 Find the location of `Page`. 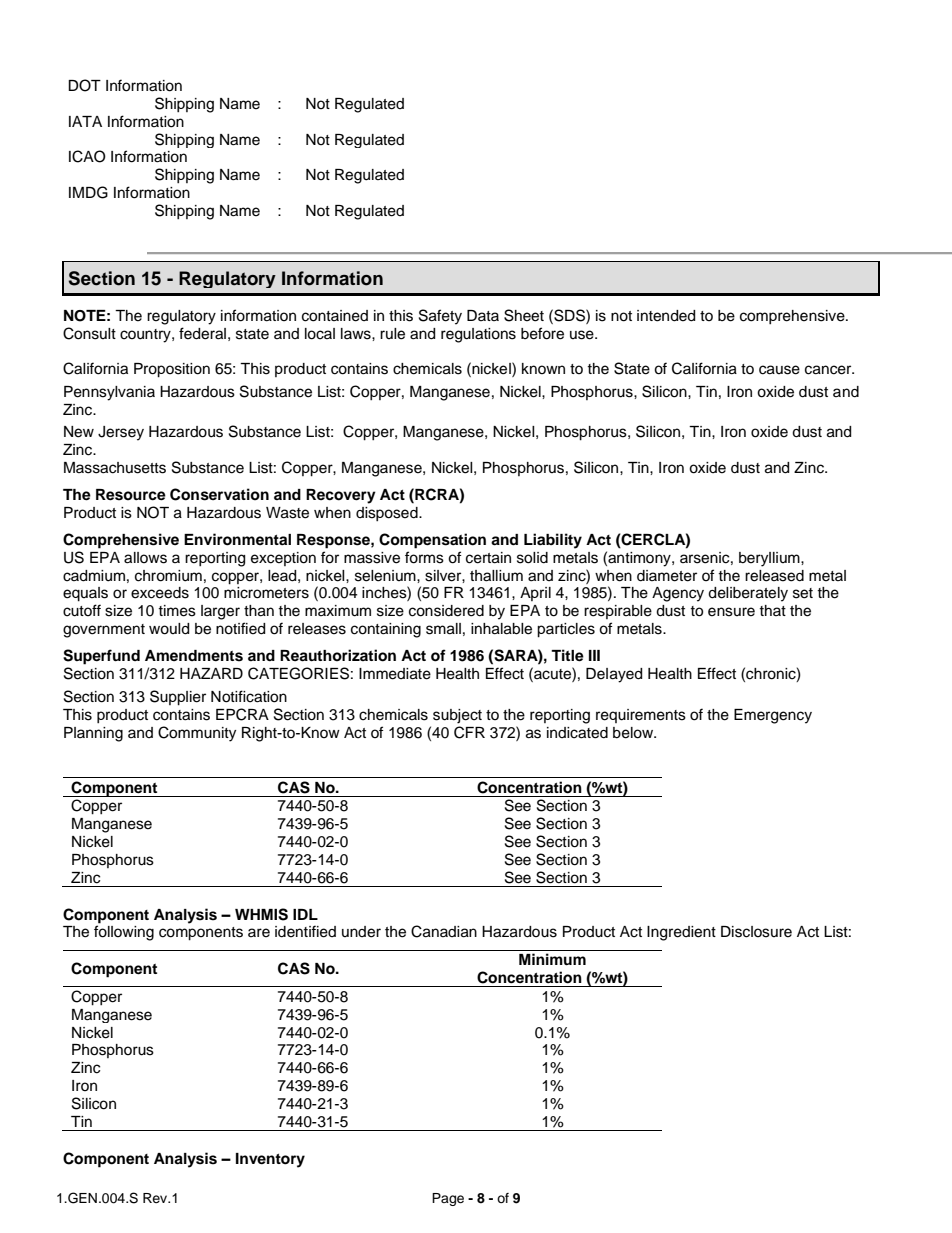

Page is located at coordinates (448, 1199).
